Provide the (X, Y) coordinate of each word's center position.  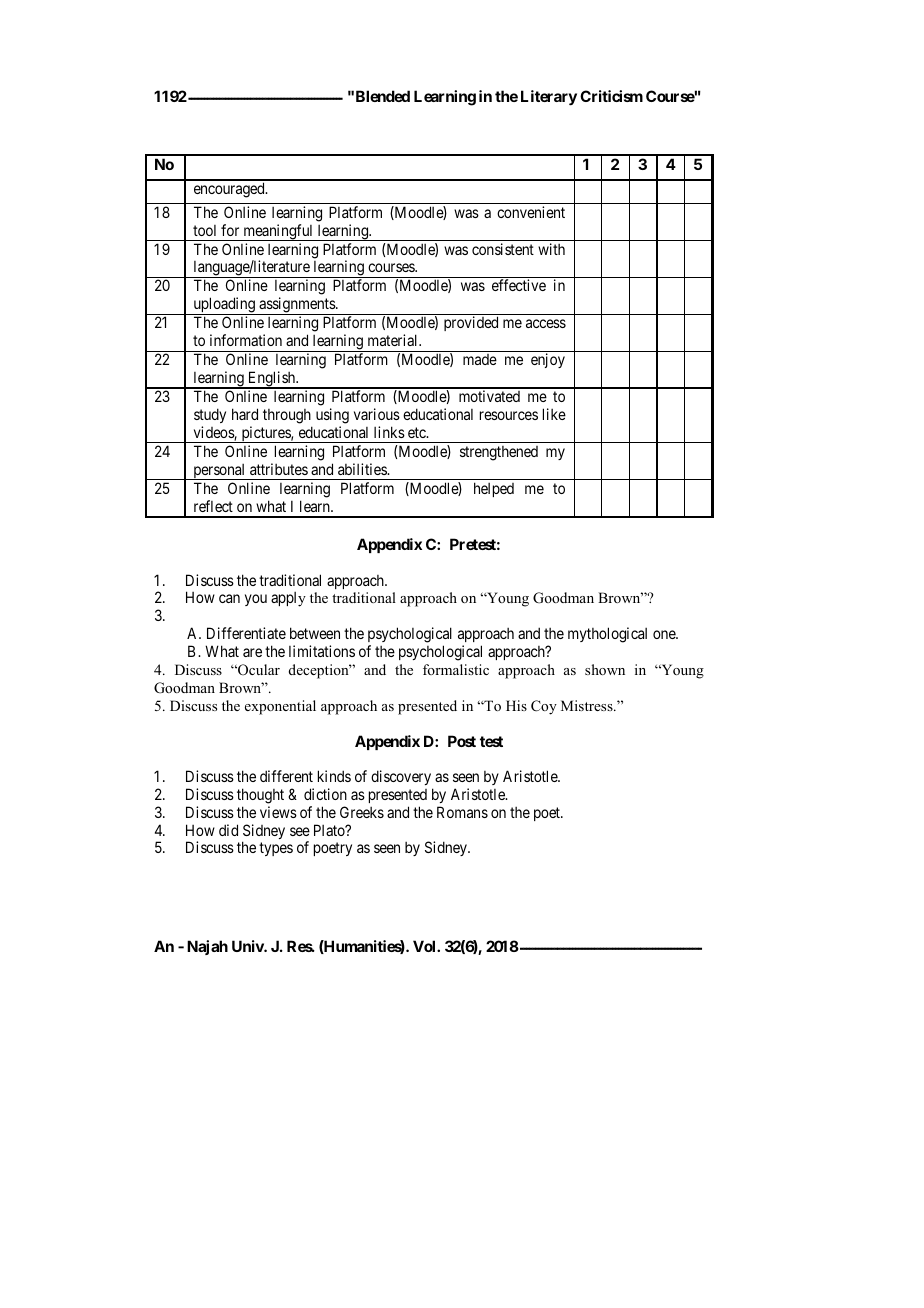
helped (494, 489)
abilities (363, 469)
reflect (213, 506)
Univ (248, 946)
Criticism (611, 96)
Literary (549, 98)
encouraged (230, 190)
